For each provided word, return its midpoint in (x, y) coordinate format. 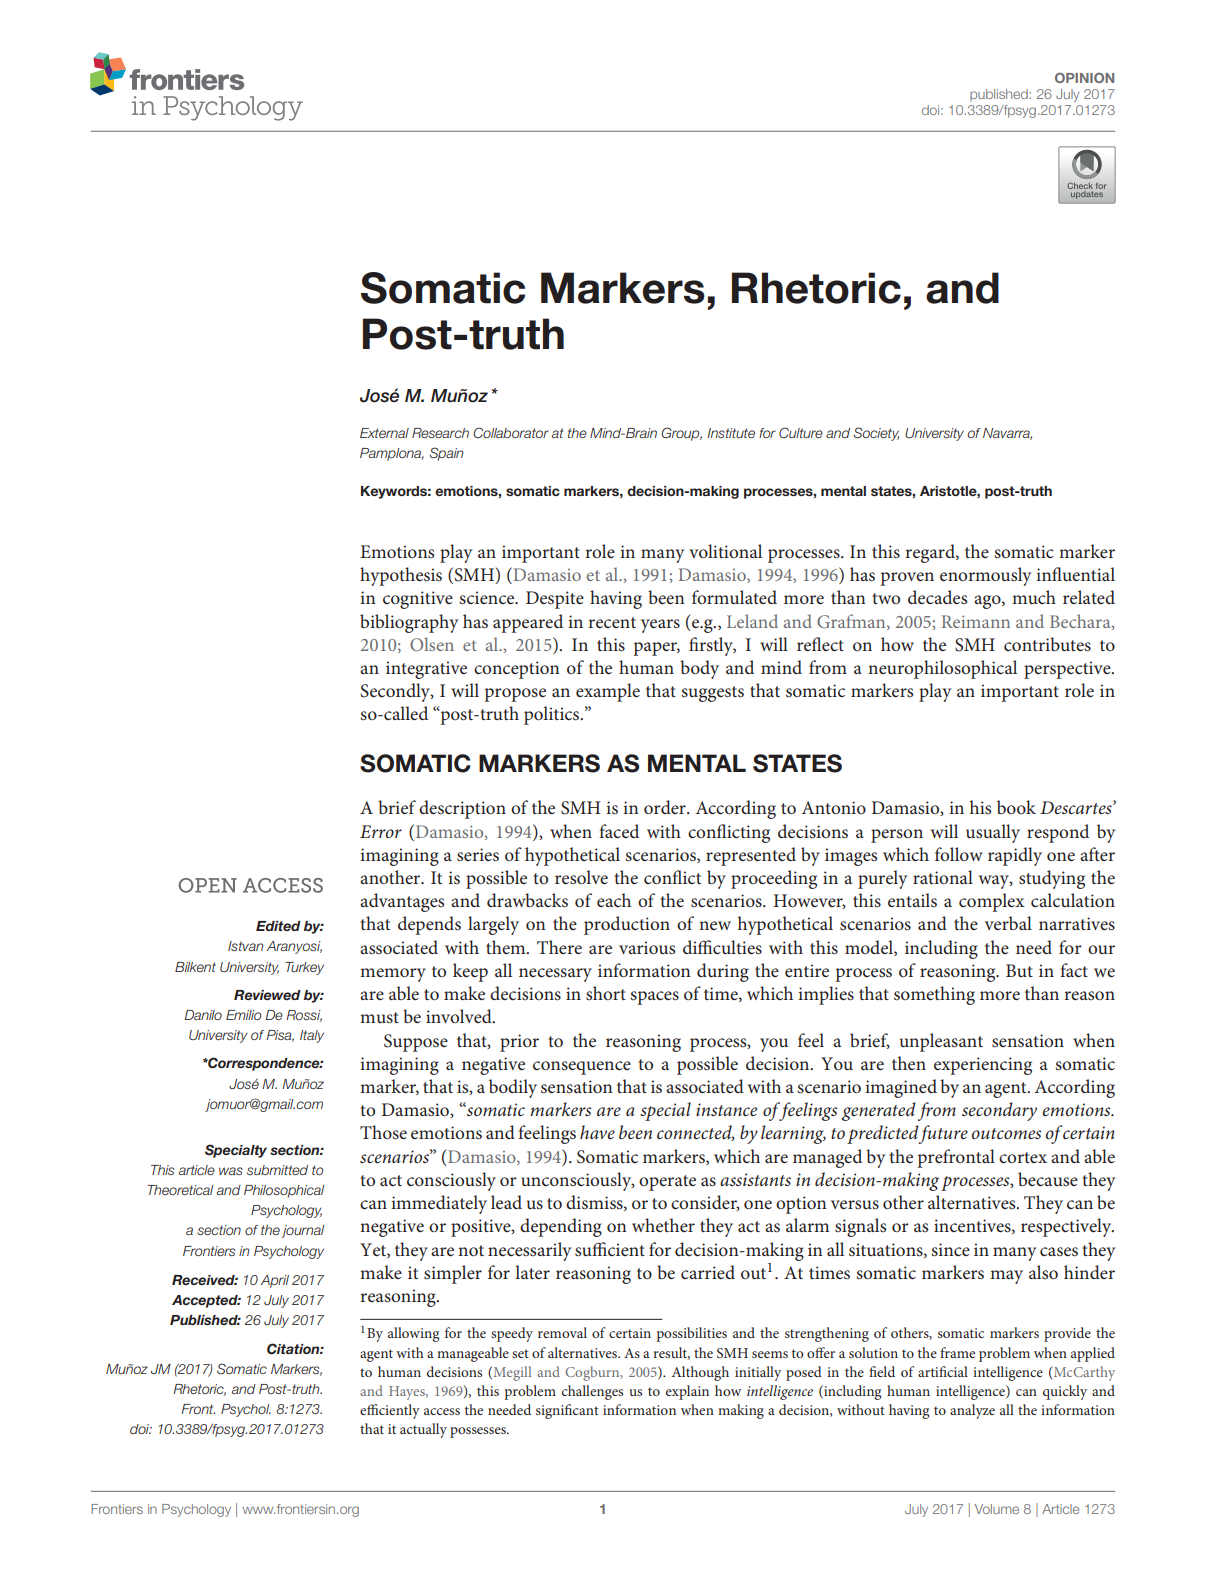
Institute (731, 433)
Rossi (304, 1016)
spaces (655, 998)
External (384, 433)
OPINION (1084, 78)
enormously (985, 576)
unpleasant (941, 1042)
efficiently (390, 1411)
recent (612, 623)
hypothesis (401, 576)
